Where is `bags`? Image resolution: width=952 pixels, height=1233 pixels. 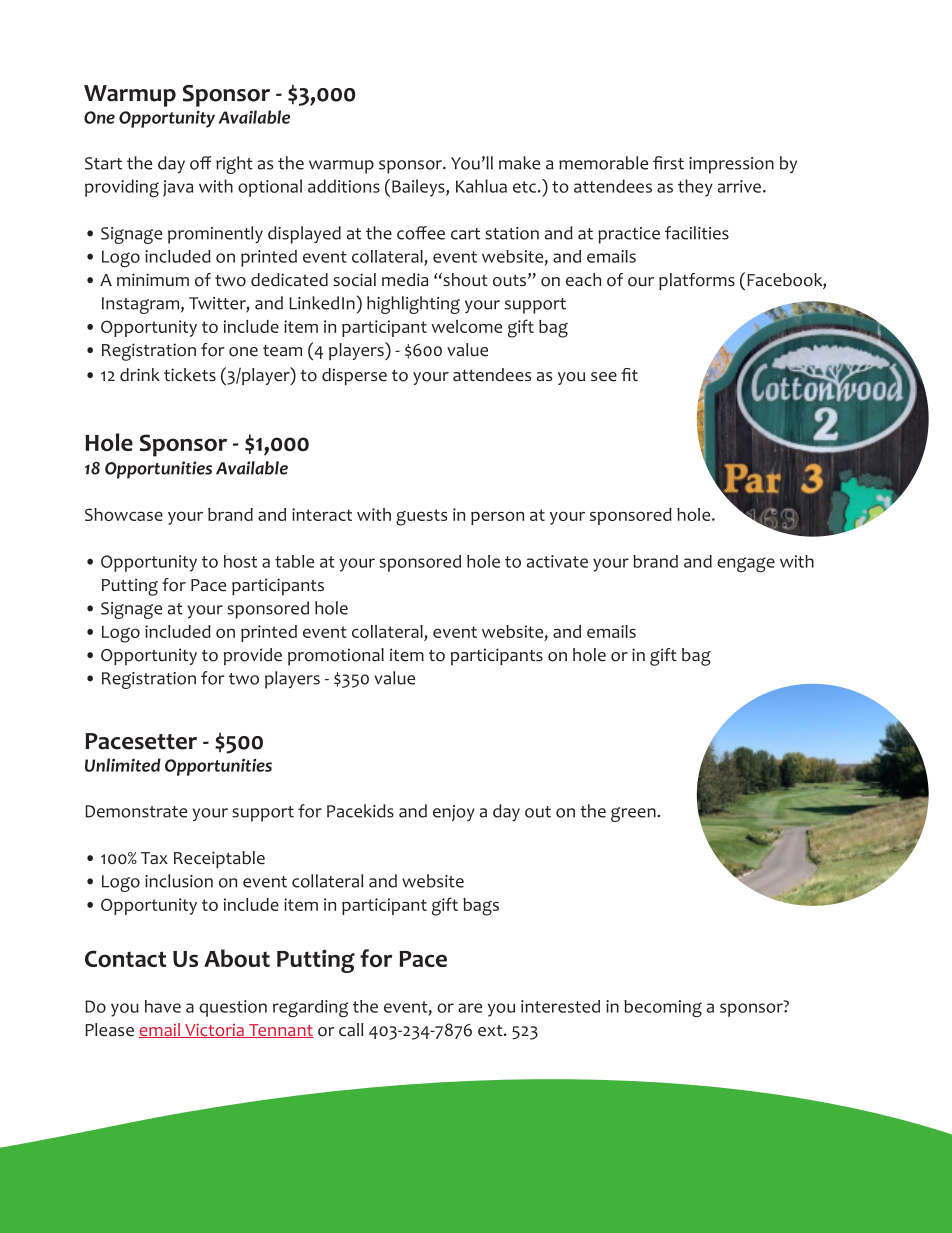
bags is located at coordinates (481, 907).
